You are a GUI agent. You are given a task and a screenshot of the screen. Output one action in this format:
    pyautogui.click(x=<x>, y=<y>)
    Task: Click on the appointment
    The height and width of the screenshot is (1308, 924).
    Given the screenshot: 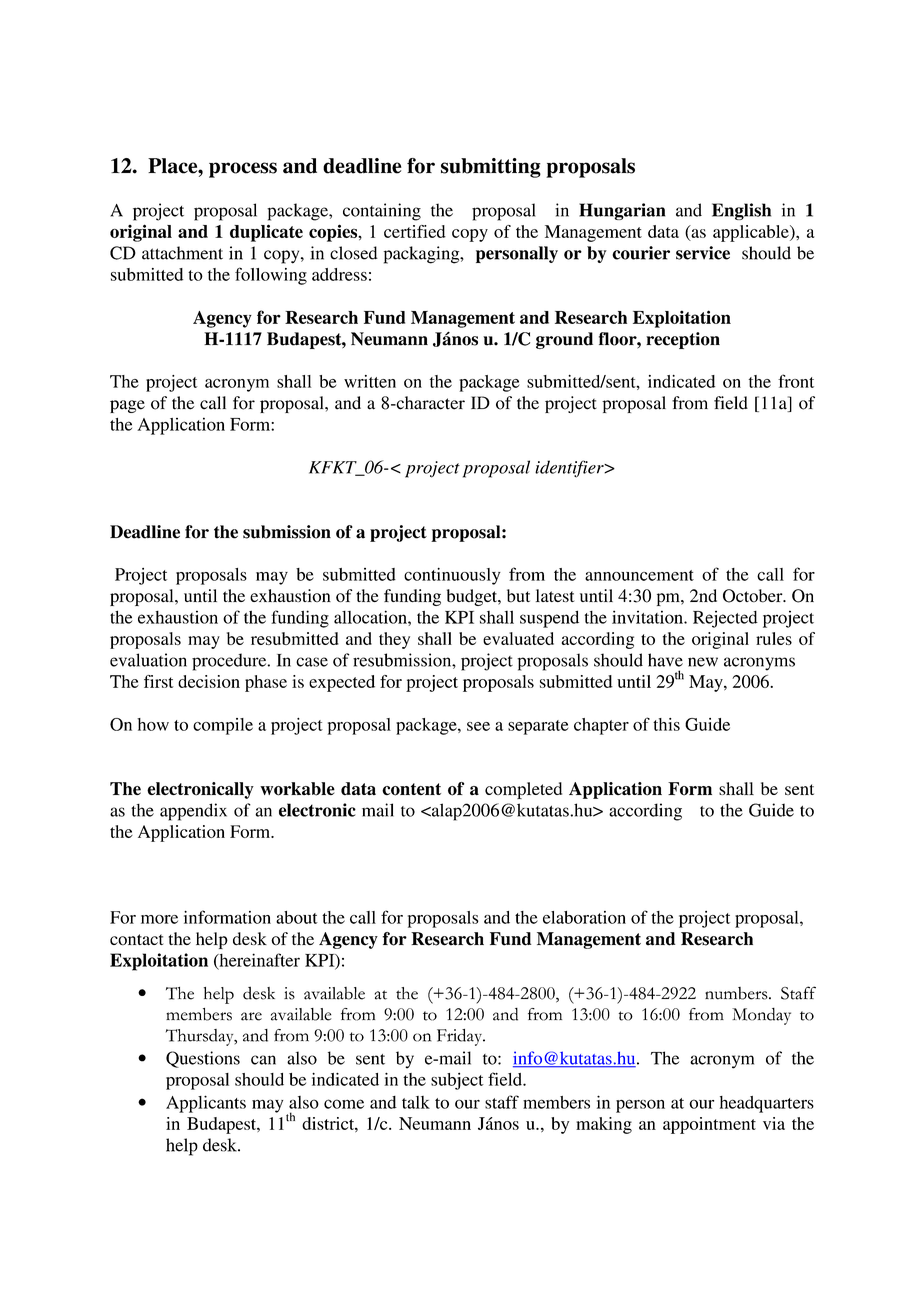 What is the action you would take?
    pyautogui.click(x=709, y=1125)
